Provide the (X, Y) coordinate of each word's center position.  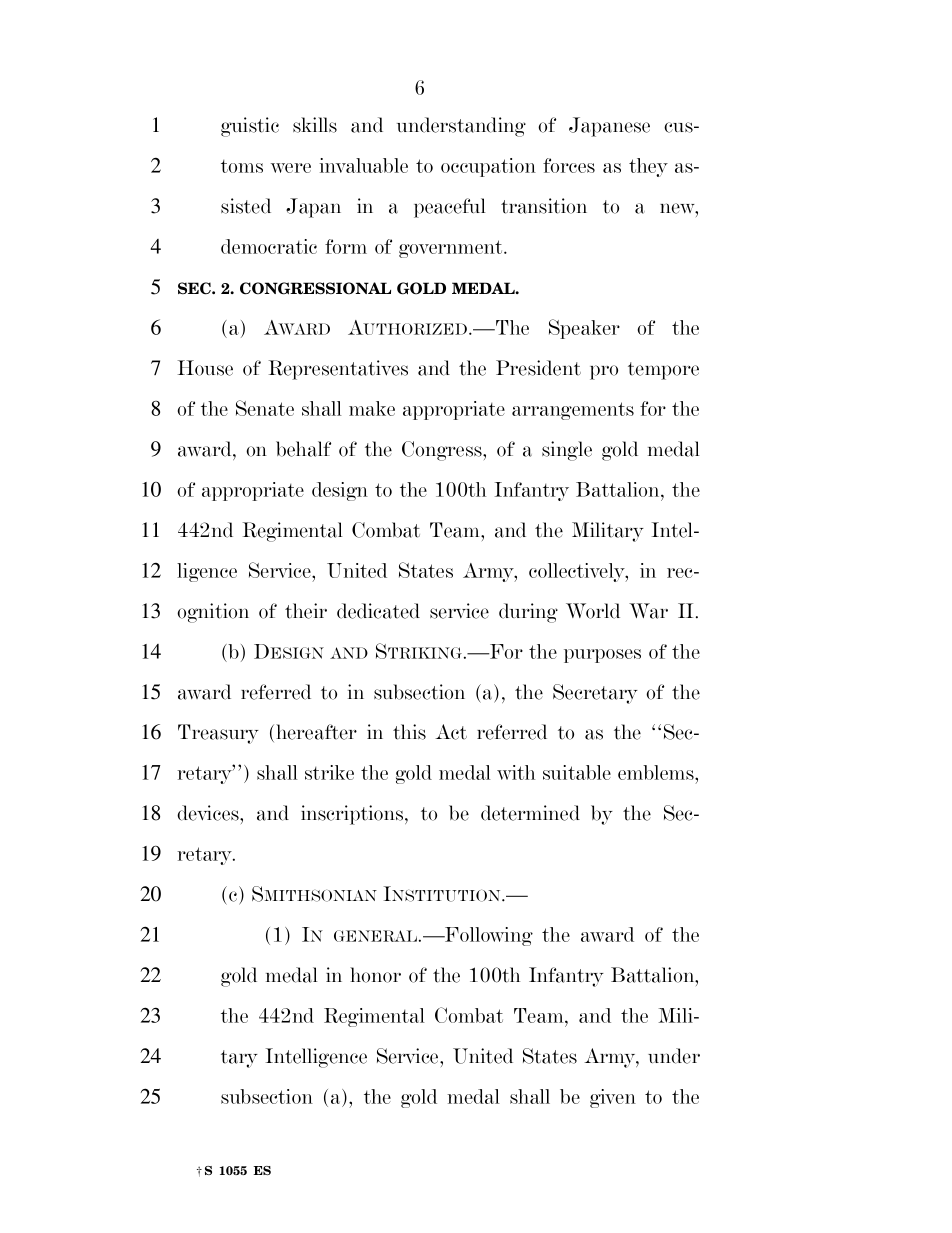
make (372, 408)
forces (569, 165)
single (567, 451)
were (291, 168)
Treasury (218, 734)
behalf (303, 449)
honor (375, 975)
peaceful (450, 208)
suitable (577, 772)
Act (451, 732)
